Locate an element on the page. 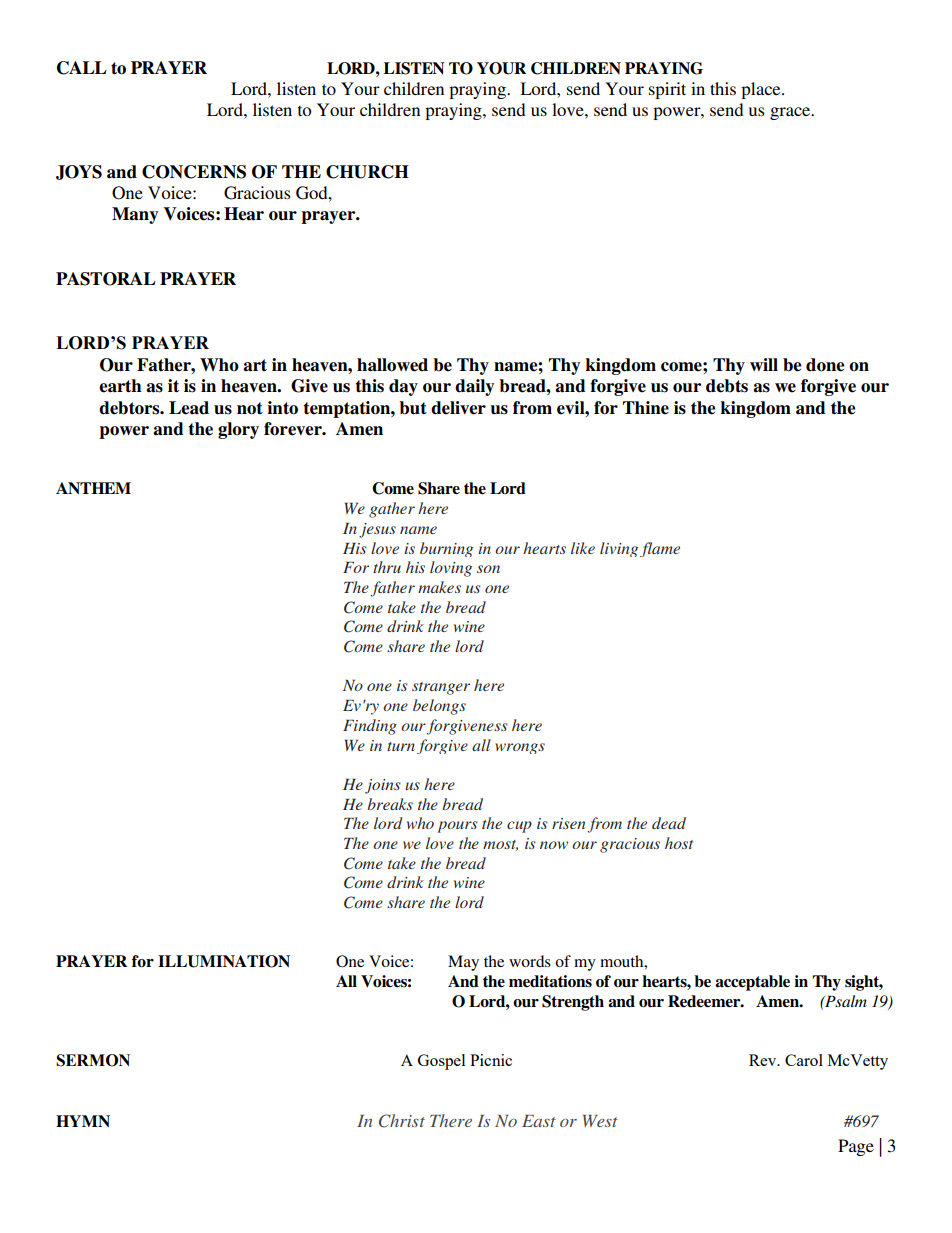 This image has width=952, height=1233. host is located at coordinates (679, 843).
